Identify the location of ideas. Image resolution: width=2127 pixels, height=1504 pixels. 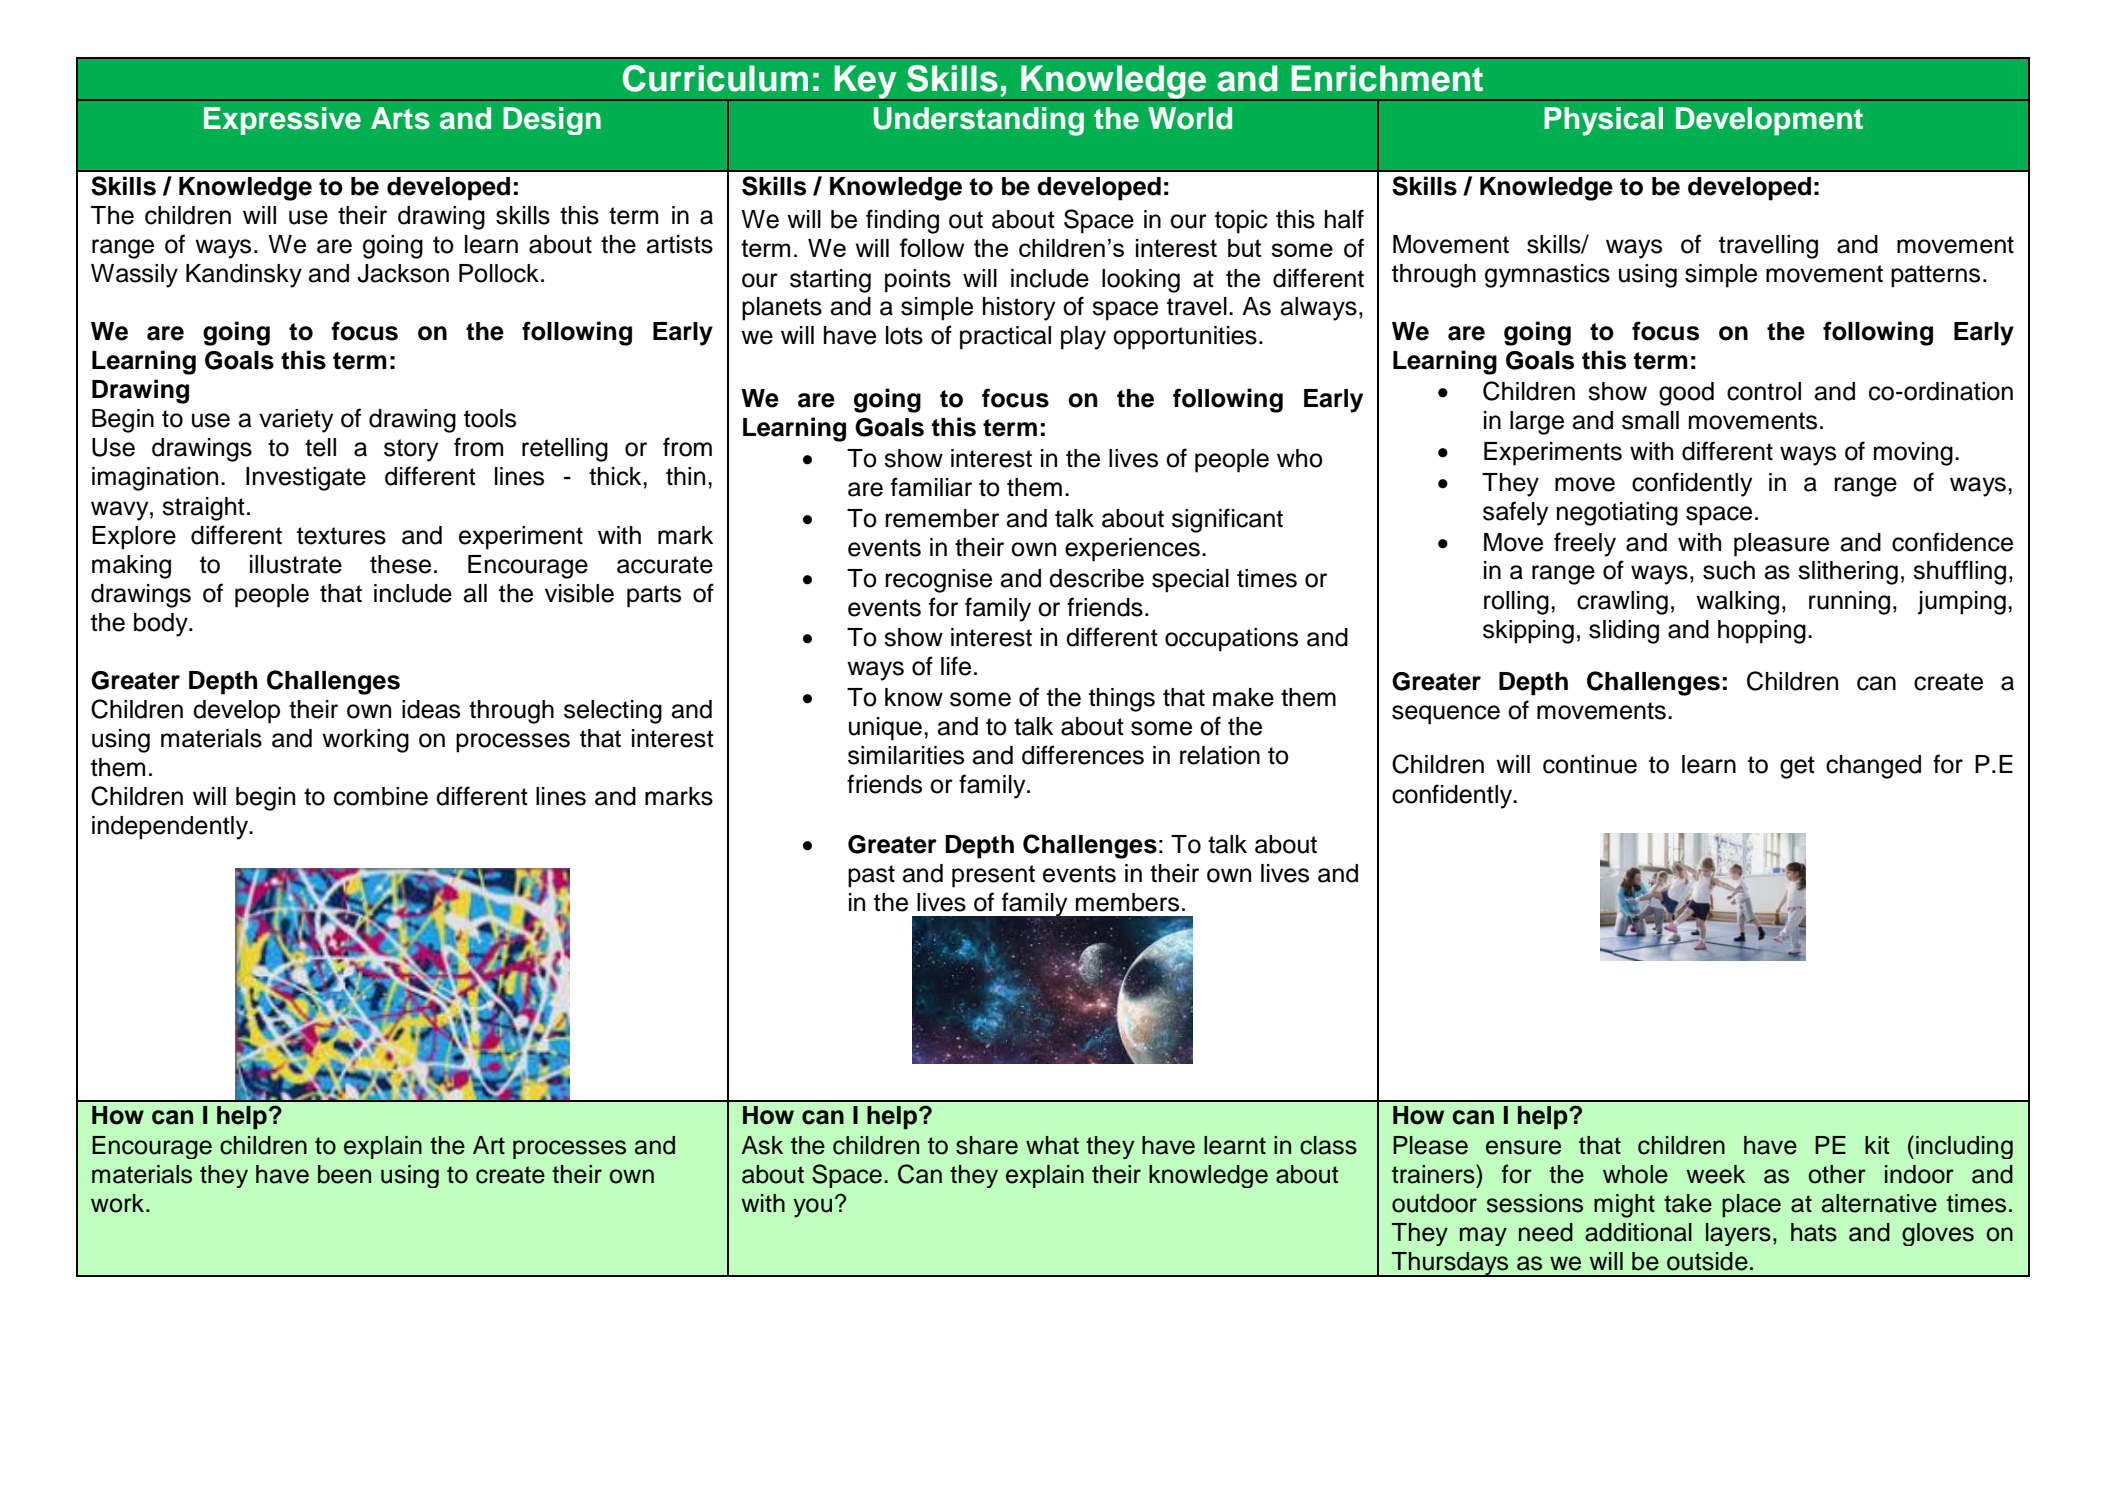
(431, 709).
